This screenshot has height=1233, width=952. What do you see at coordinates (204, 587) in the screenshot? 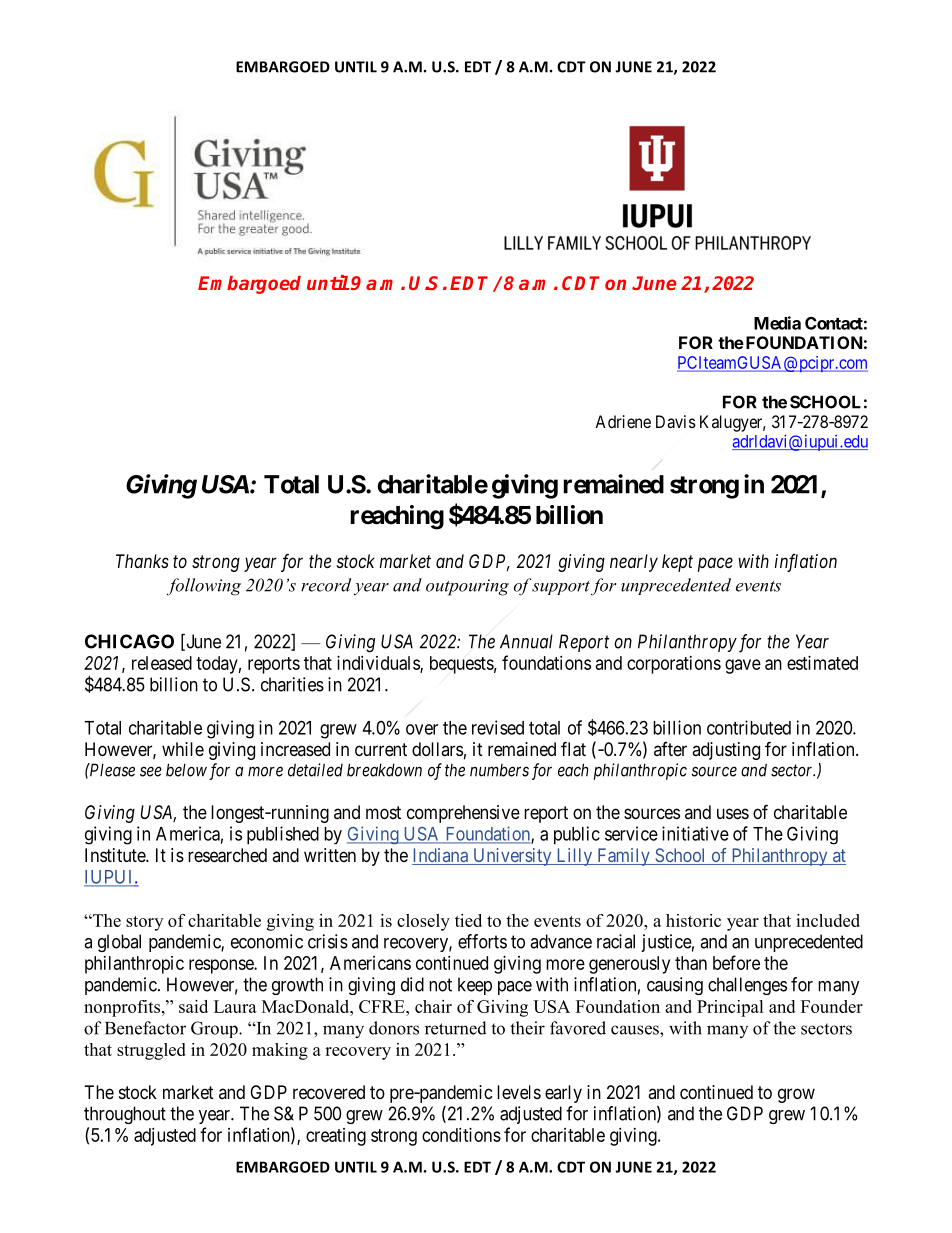
I see `following` at bounding box center [204, 587].
